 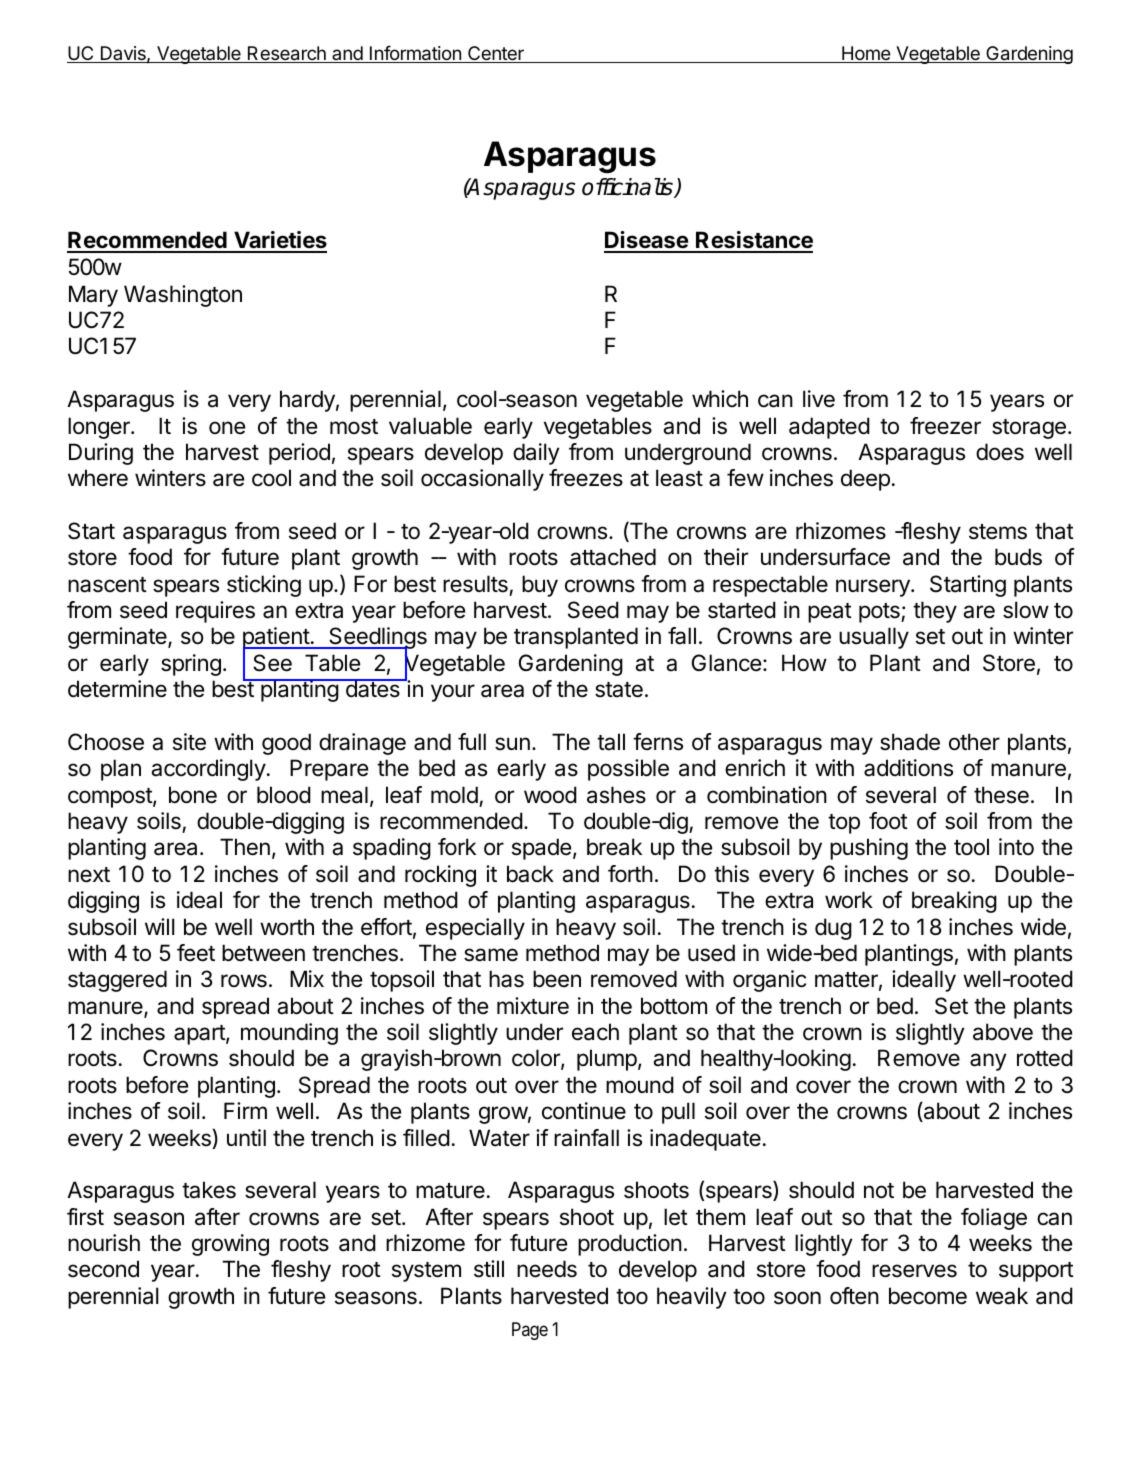 What do you see at coordinates (496, 54) in the screenshot?
I see `Center` at bounding box center [496, 54].
